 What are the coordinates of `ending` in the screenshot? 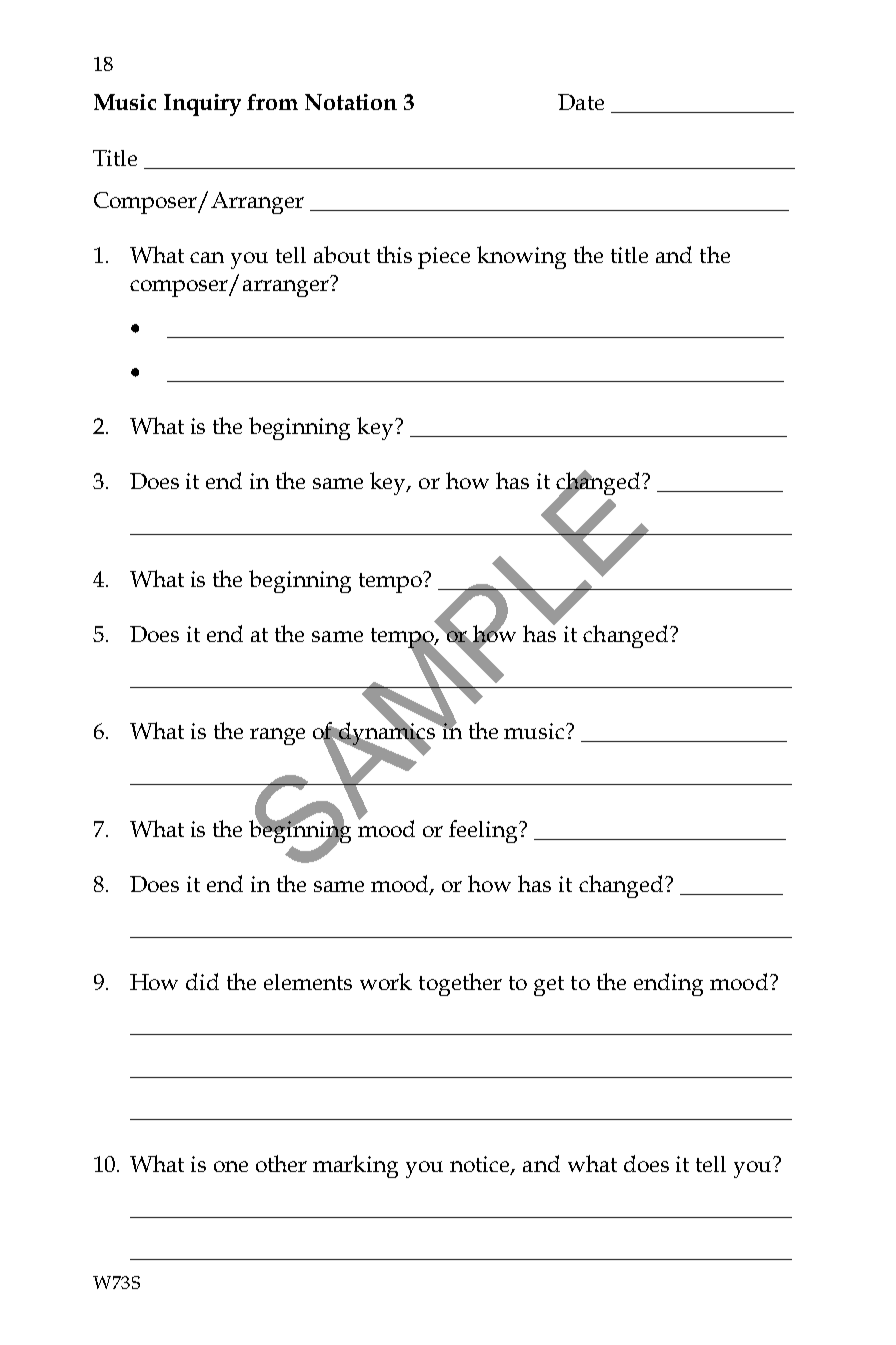 It's located at (668, 984).
